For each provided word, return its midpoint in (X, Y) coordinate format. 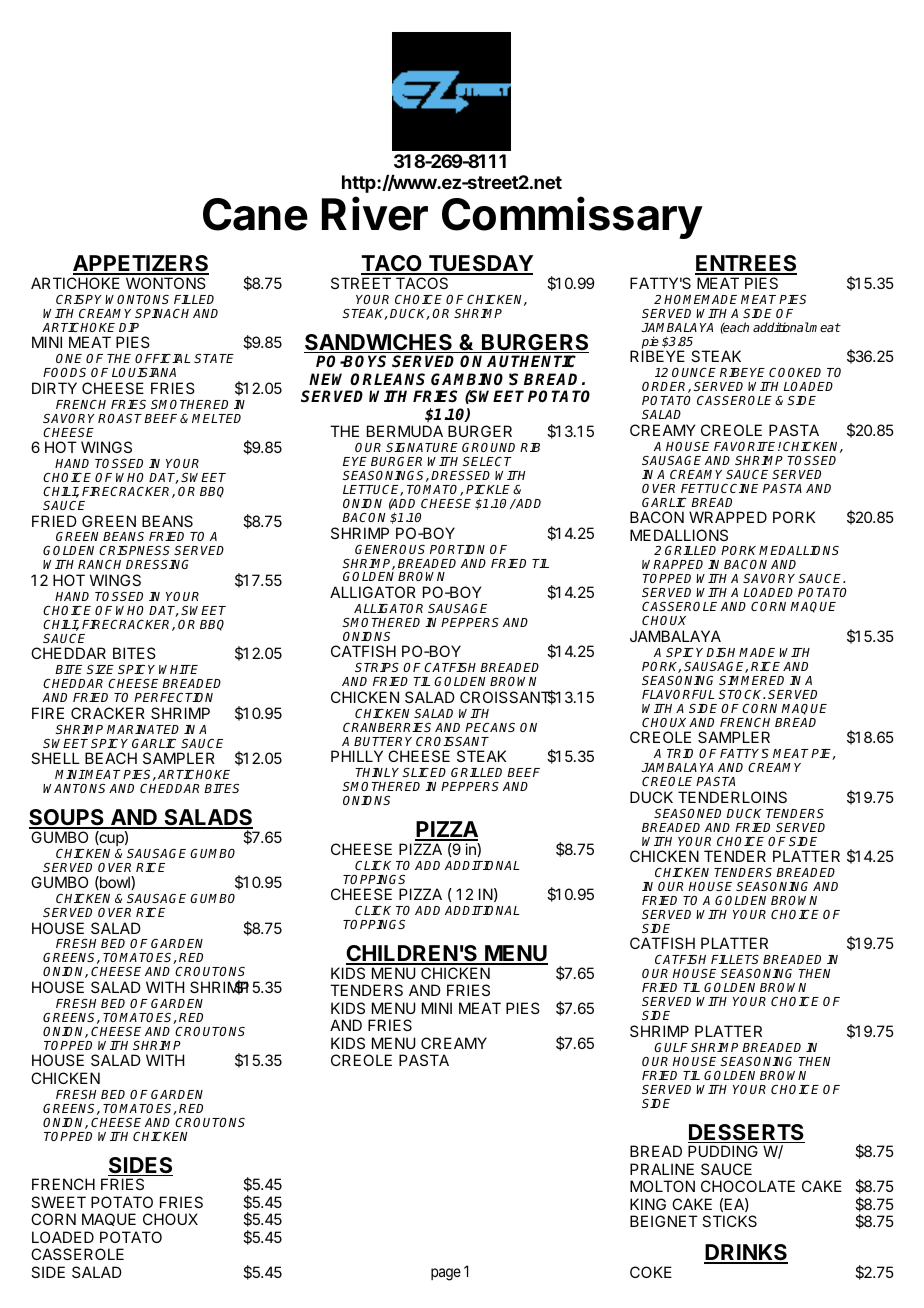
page (446, 1274)
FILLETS (735, 959)
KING (648, 1204)
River (375, 213)
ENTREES (746, 265)
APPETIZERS (141, 265)
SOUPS (67, 819)
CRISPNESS (134, 550)
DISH (723, 652)
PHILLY (357, 756)
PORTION (457, 549)
